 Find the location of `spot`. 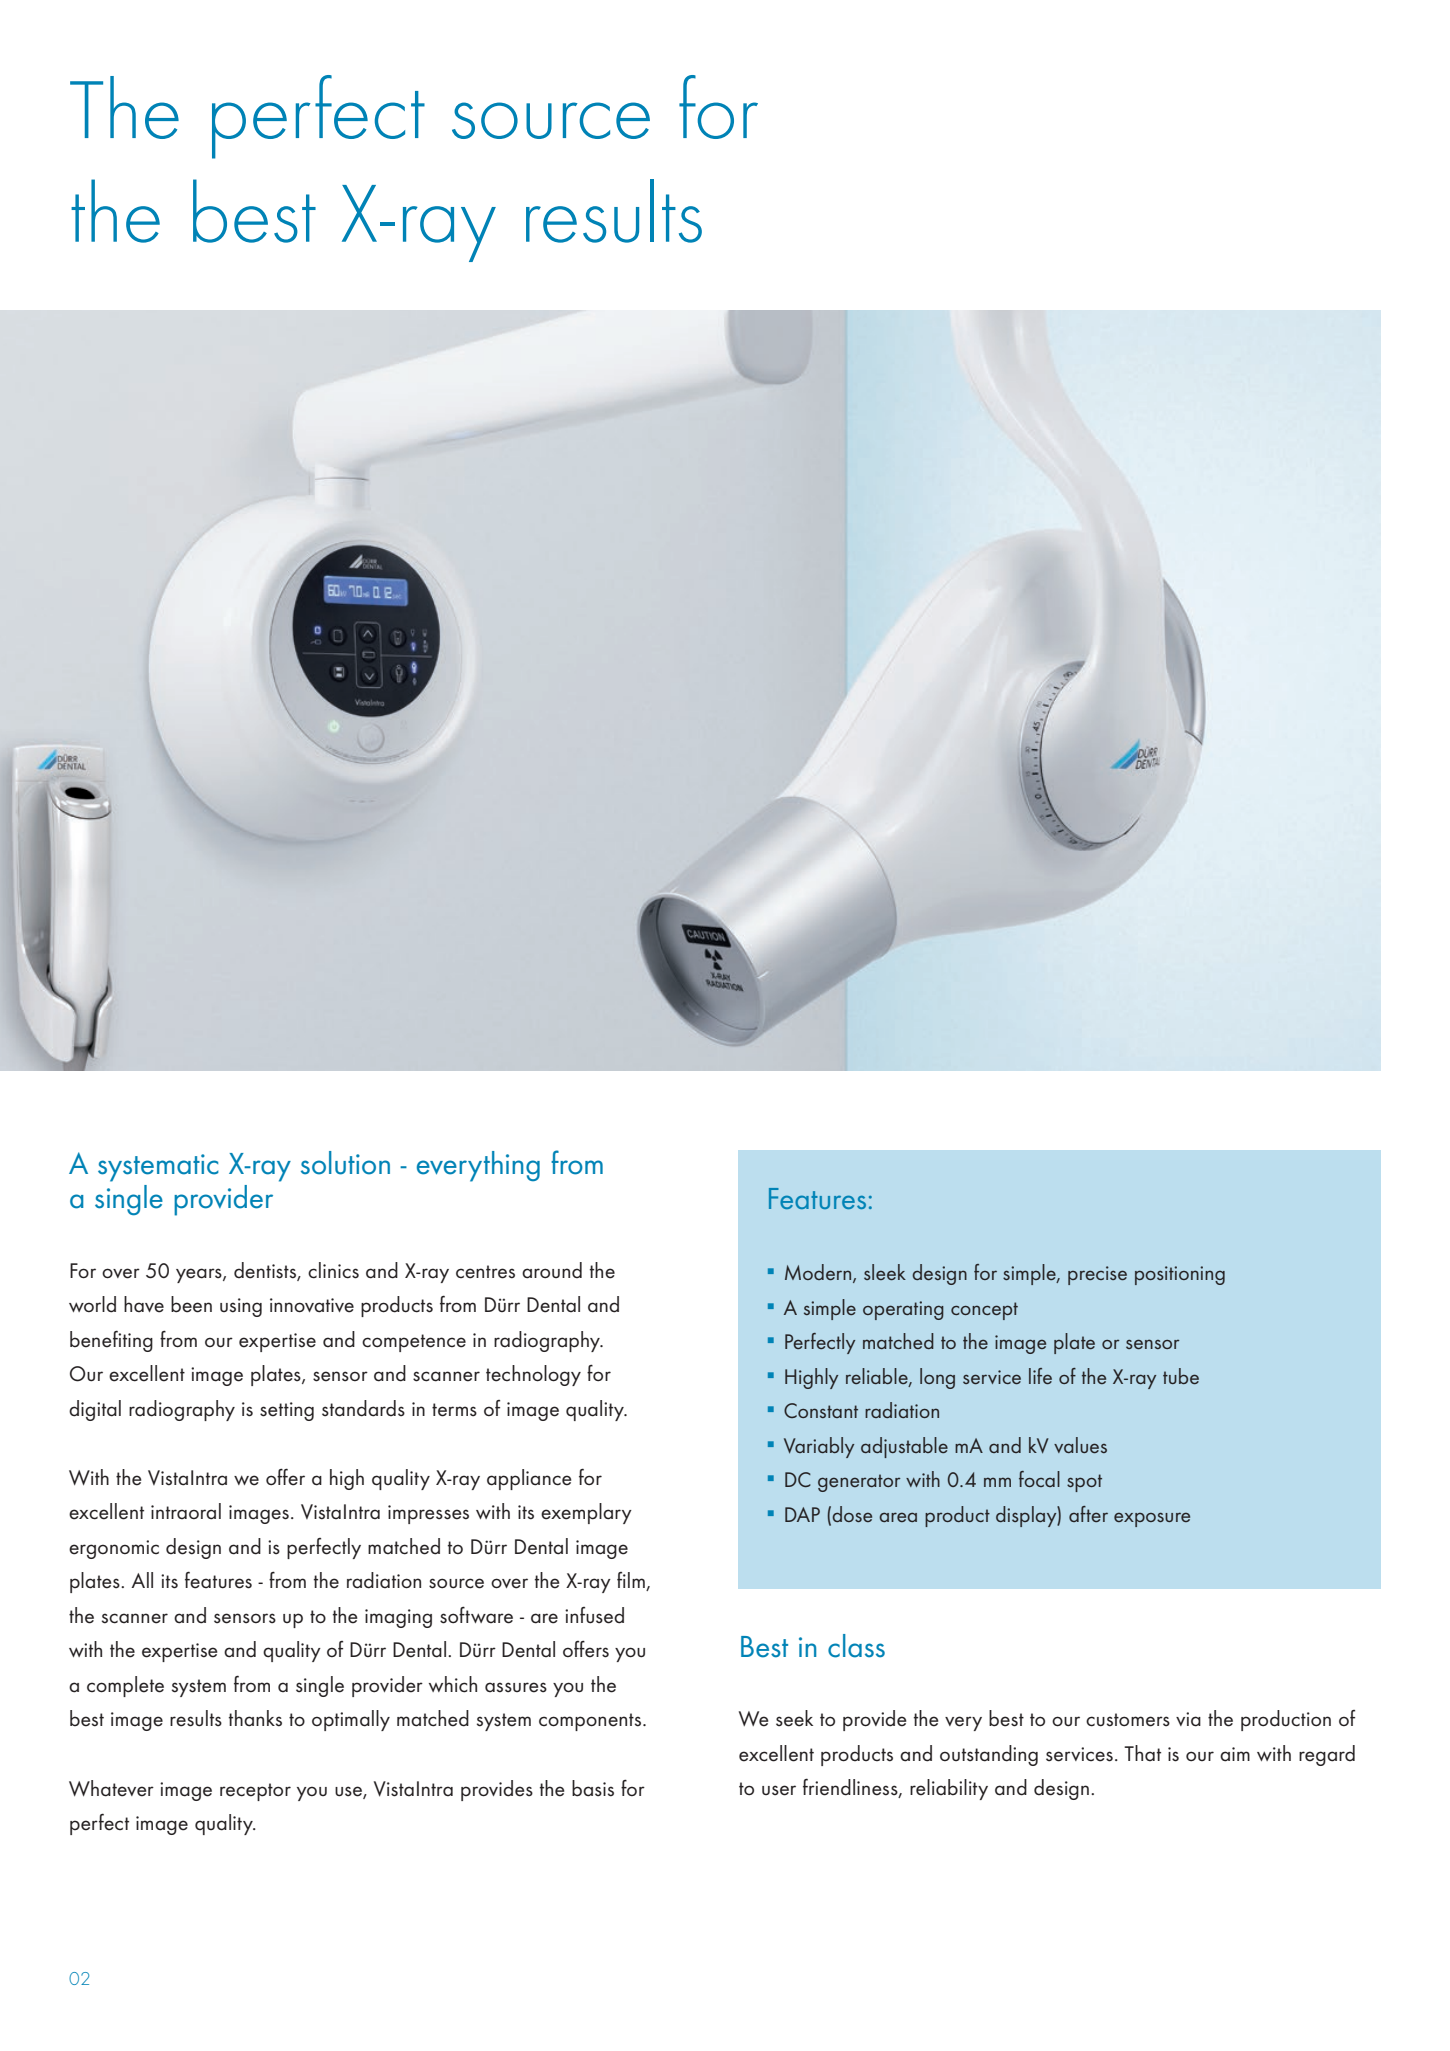

spot is located at coordinates (1084, 1483).
